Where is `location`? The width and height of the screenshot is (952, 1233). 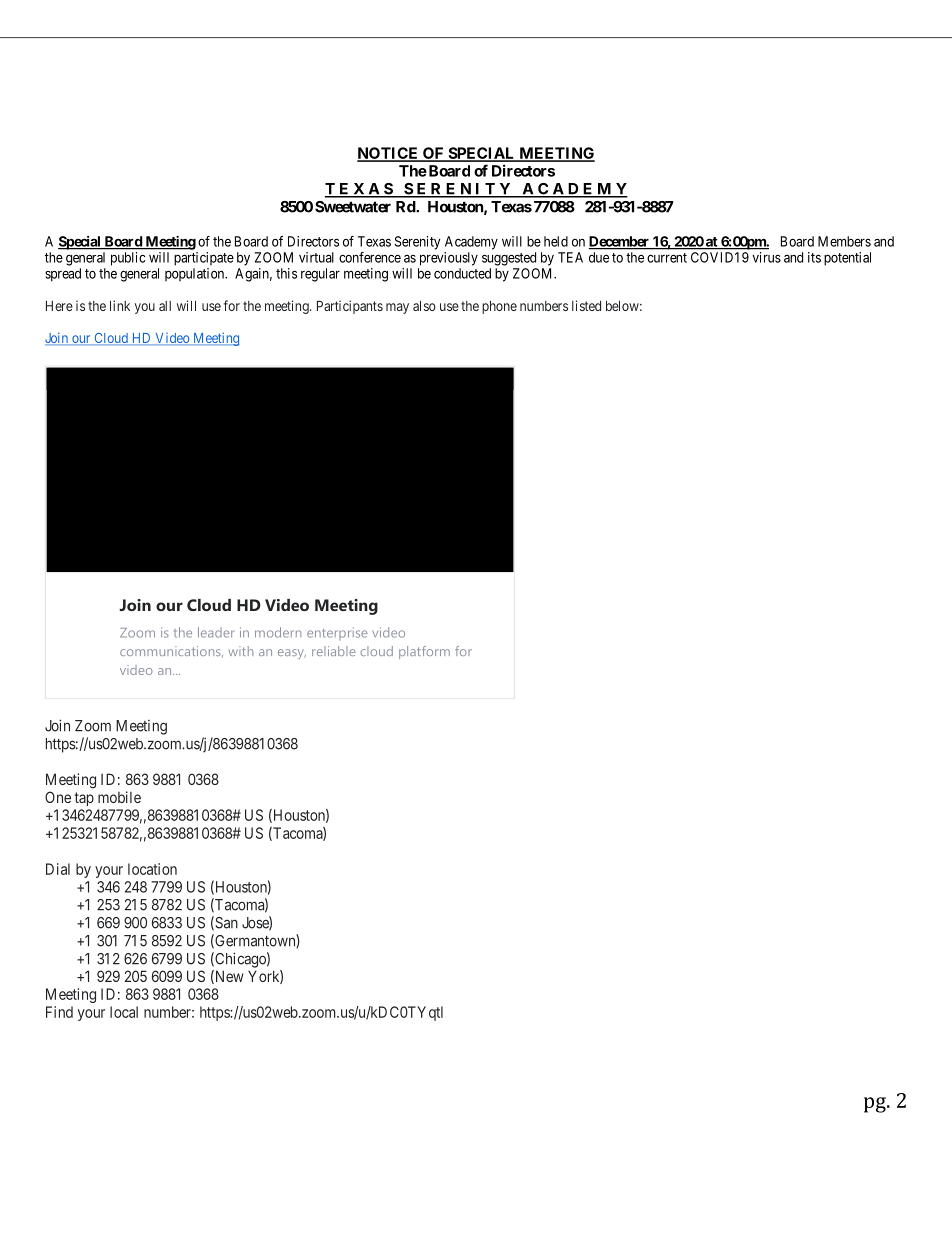 location is located at coordinates (152, 869).
